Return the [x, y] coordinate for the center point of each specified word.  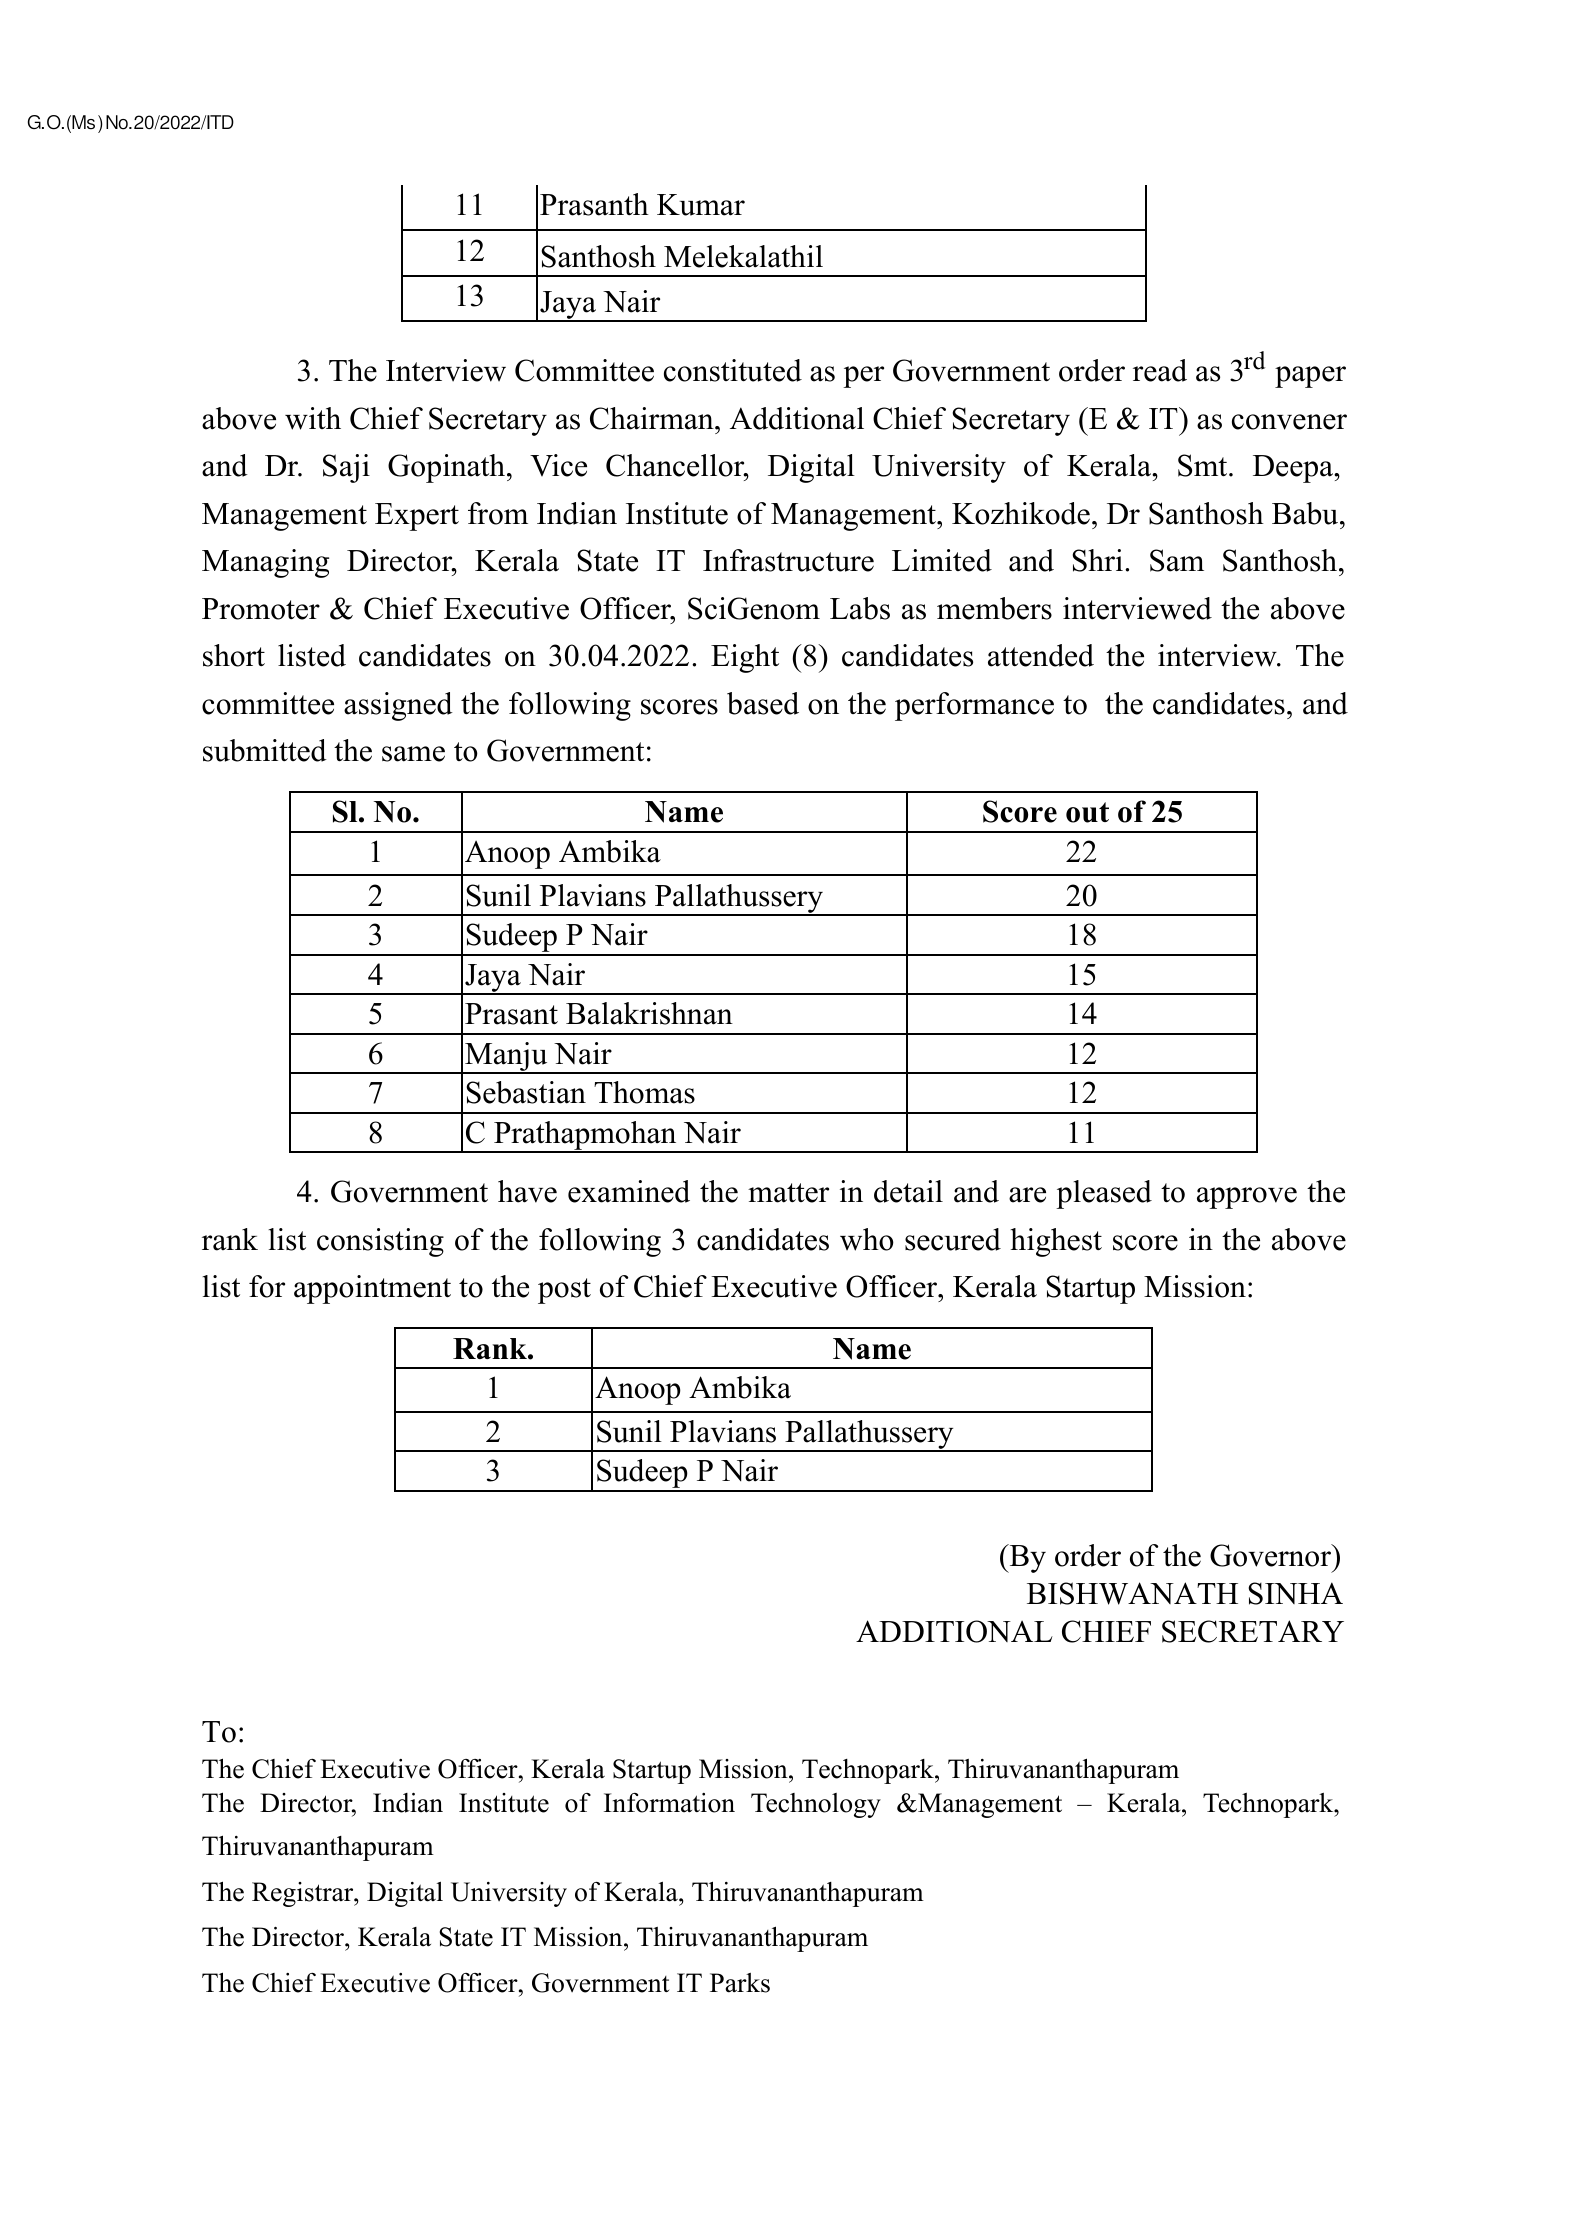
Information [669, 1803]
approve [1247, 1198]
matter [788, 1193]
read [1160, 370]
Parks [740, 1983]
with [313, 418]
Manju [506, 1058]
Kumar [701, 205]
